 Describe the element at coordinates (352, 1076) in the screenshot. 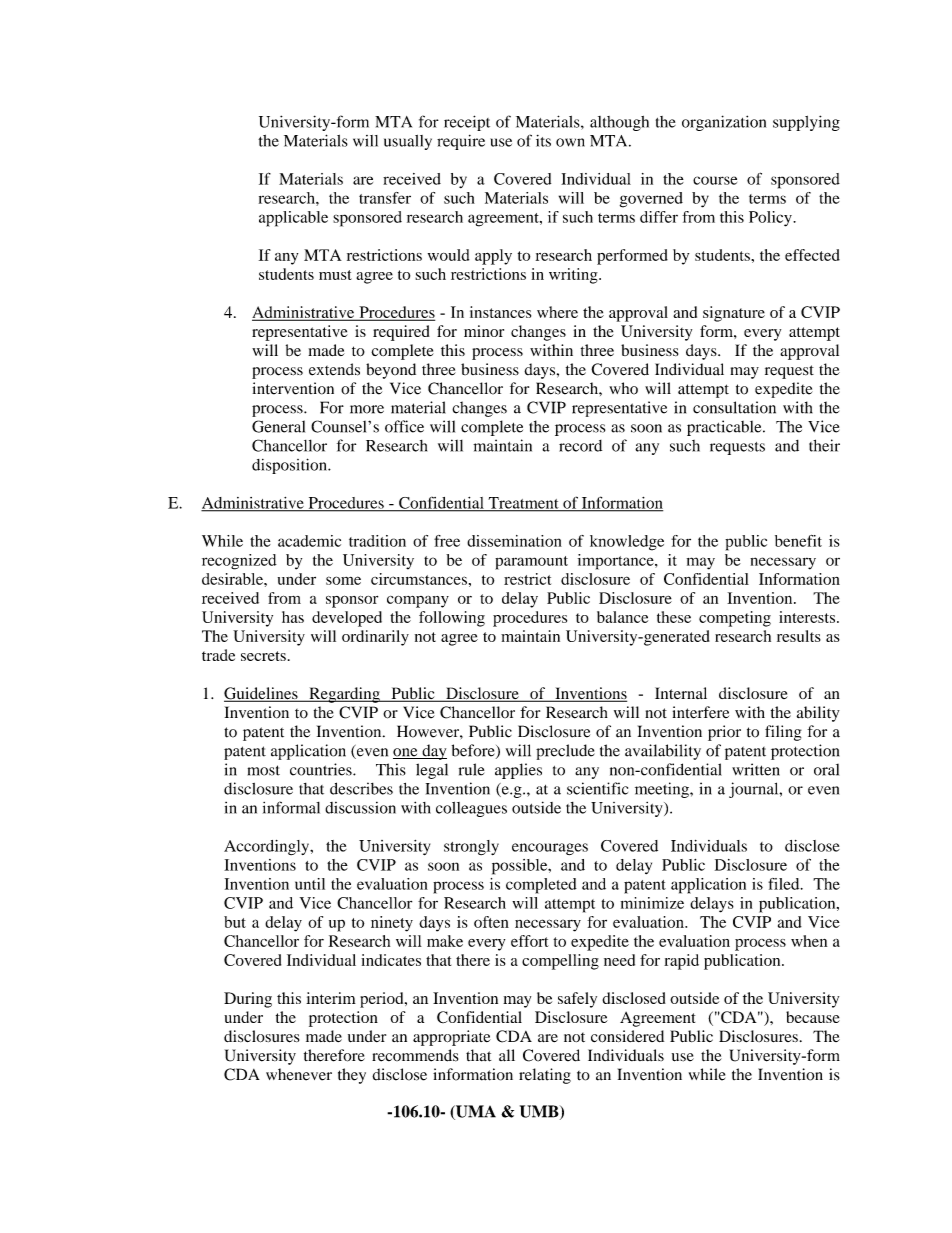

I see `they` at that location.
